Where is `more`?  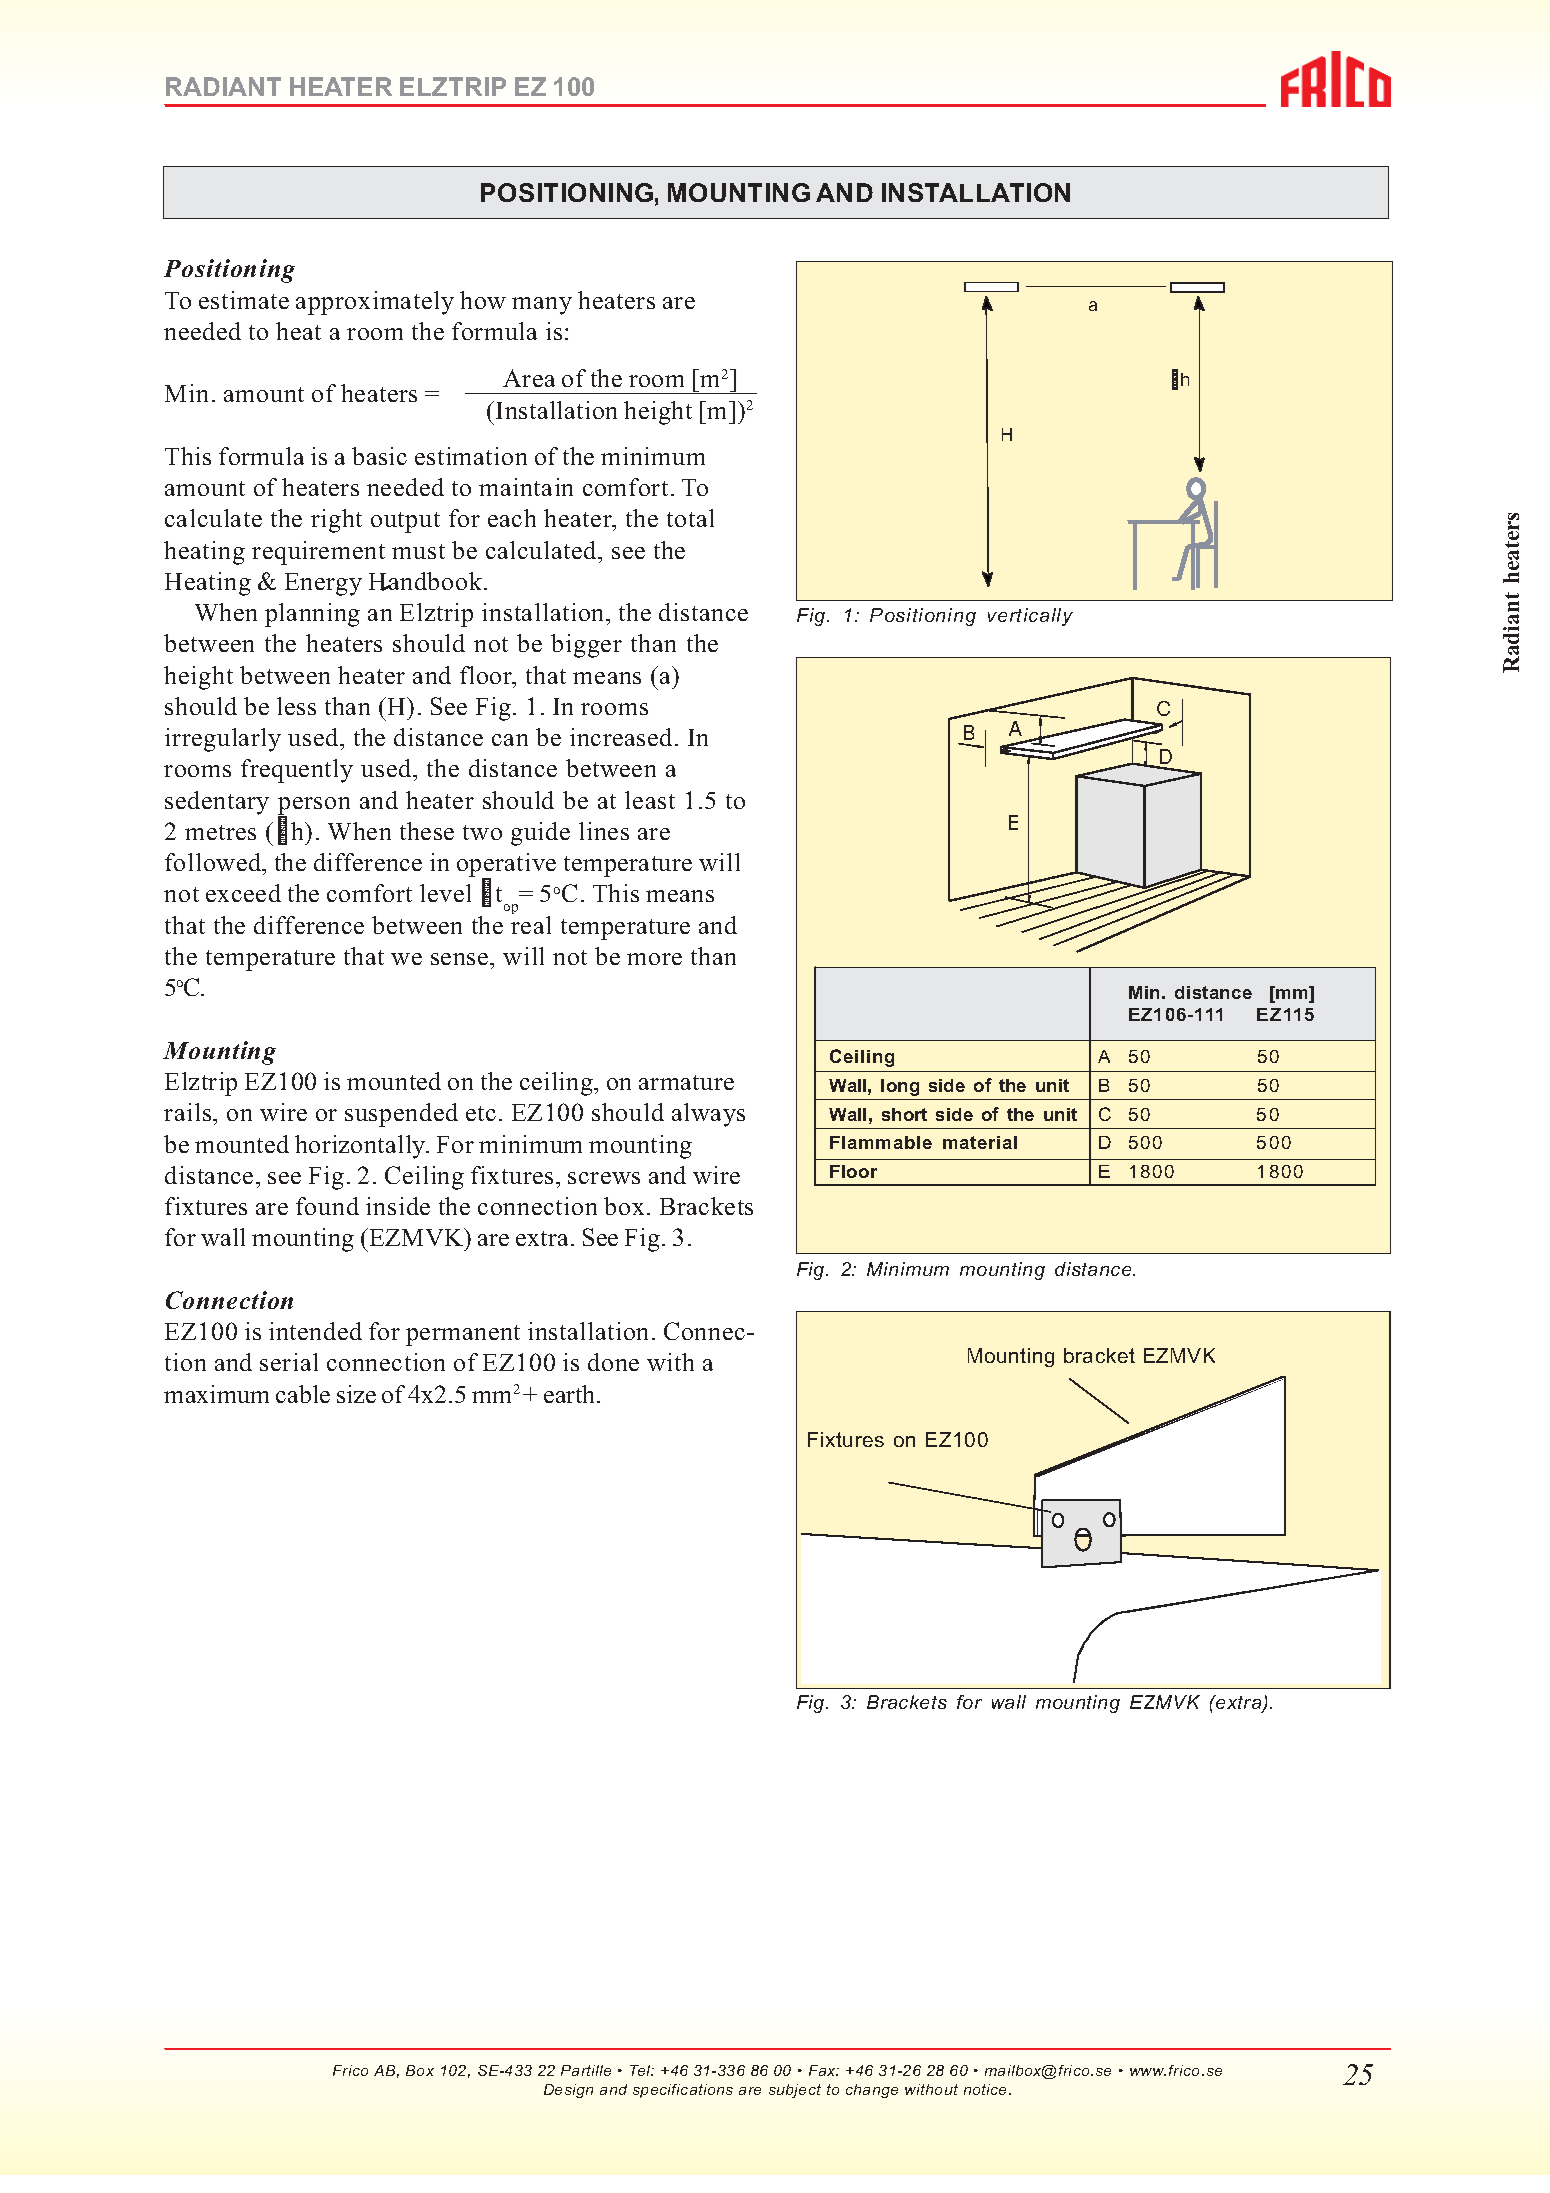
more is located at coordinates (654, 959).
